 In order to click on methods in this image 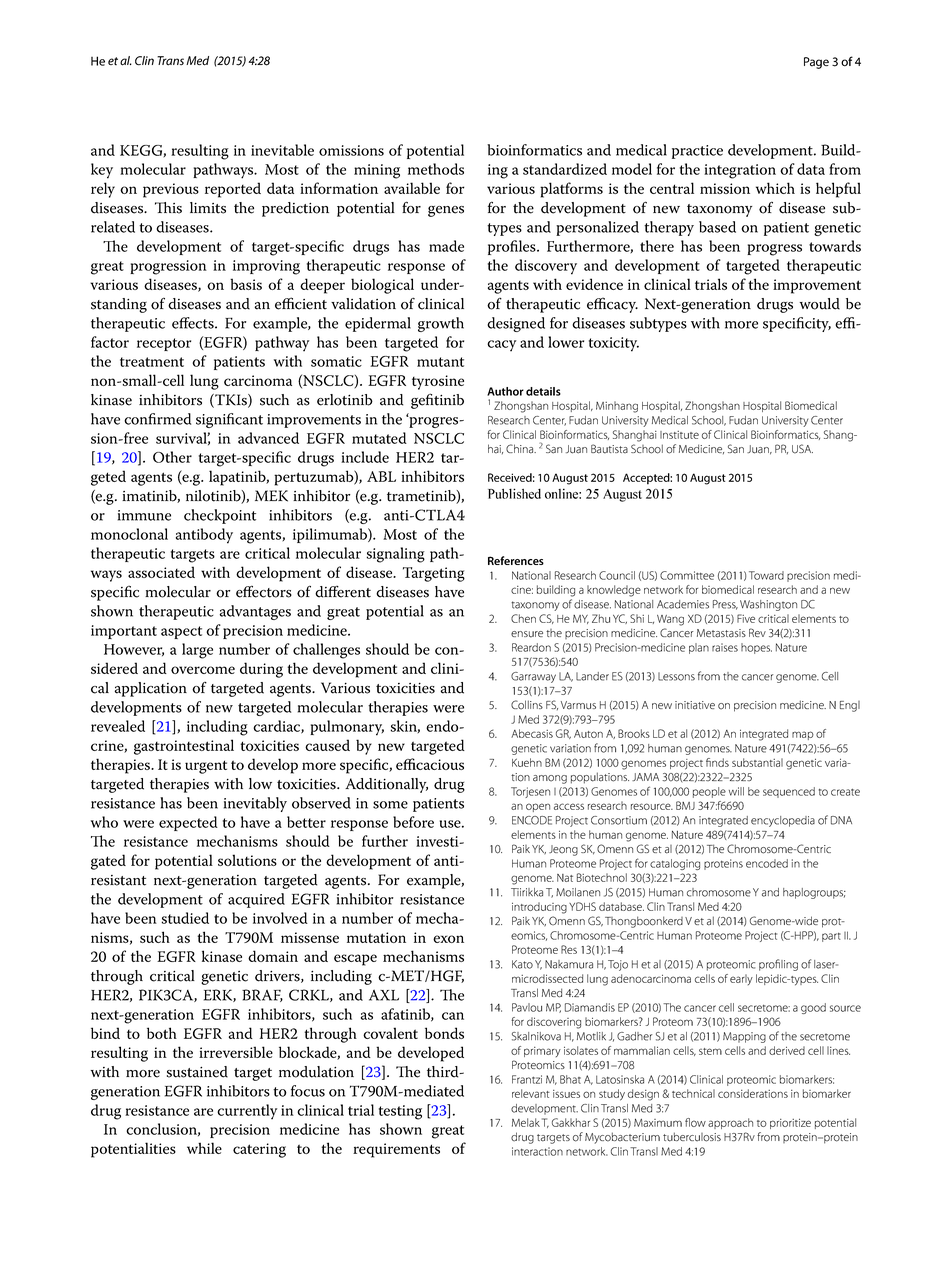, I will do `click(436, 169)`.
